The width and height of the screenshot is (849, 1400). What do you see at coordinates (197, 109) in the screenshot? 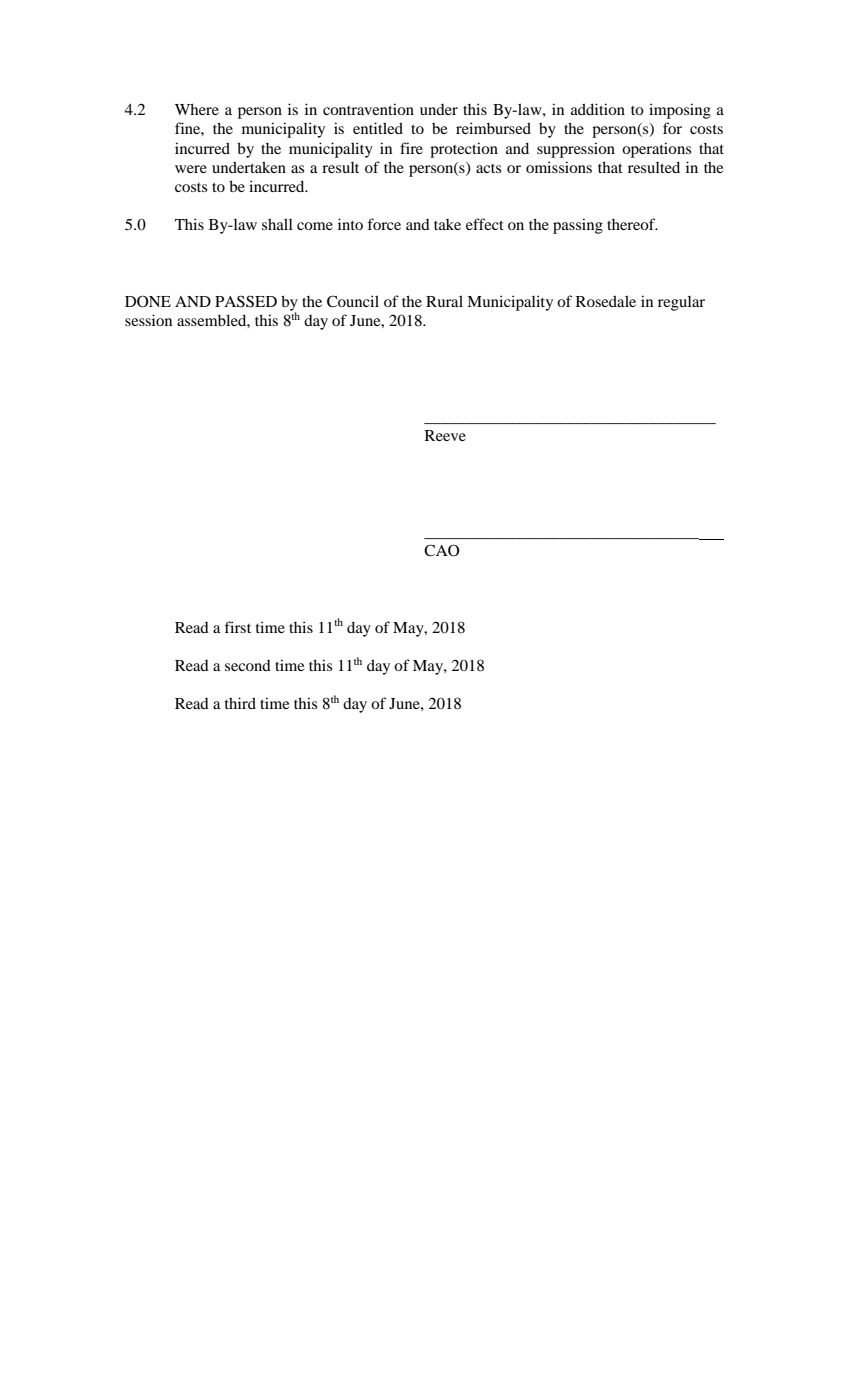
I see `Where` at bounding box center [197, 109].
